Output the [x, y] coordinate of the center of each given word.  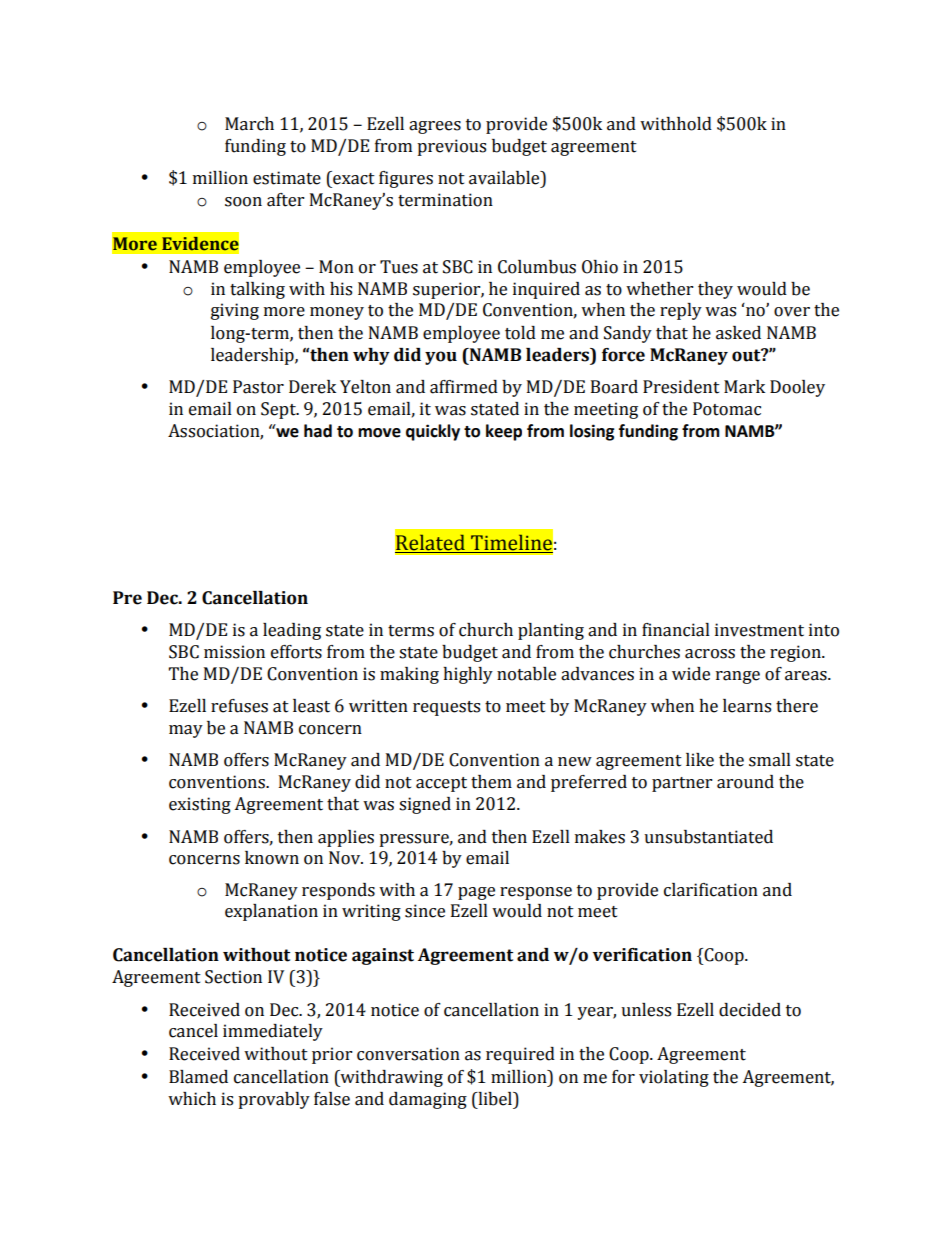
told [520, 333]
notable [526, 674]
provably [274, 1100]
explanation [271, 912]
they [715, 290]
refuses [239, 706]
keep [504, 432]
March [249, 124]
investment [759, 630]
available [505, 178]
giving [235, 311]
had [318, 431]
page [476, 893]
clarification [711, 890]
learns [747, 706]
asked [738, 333]
